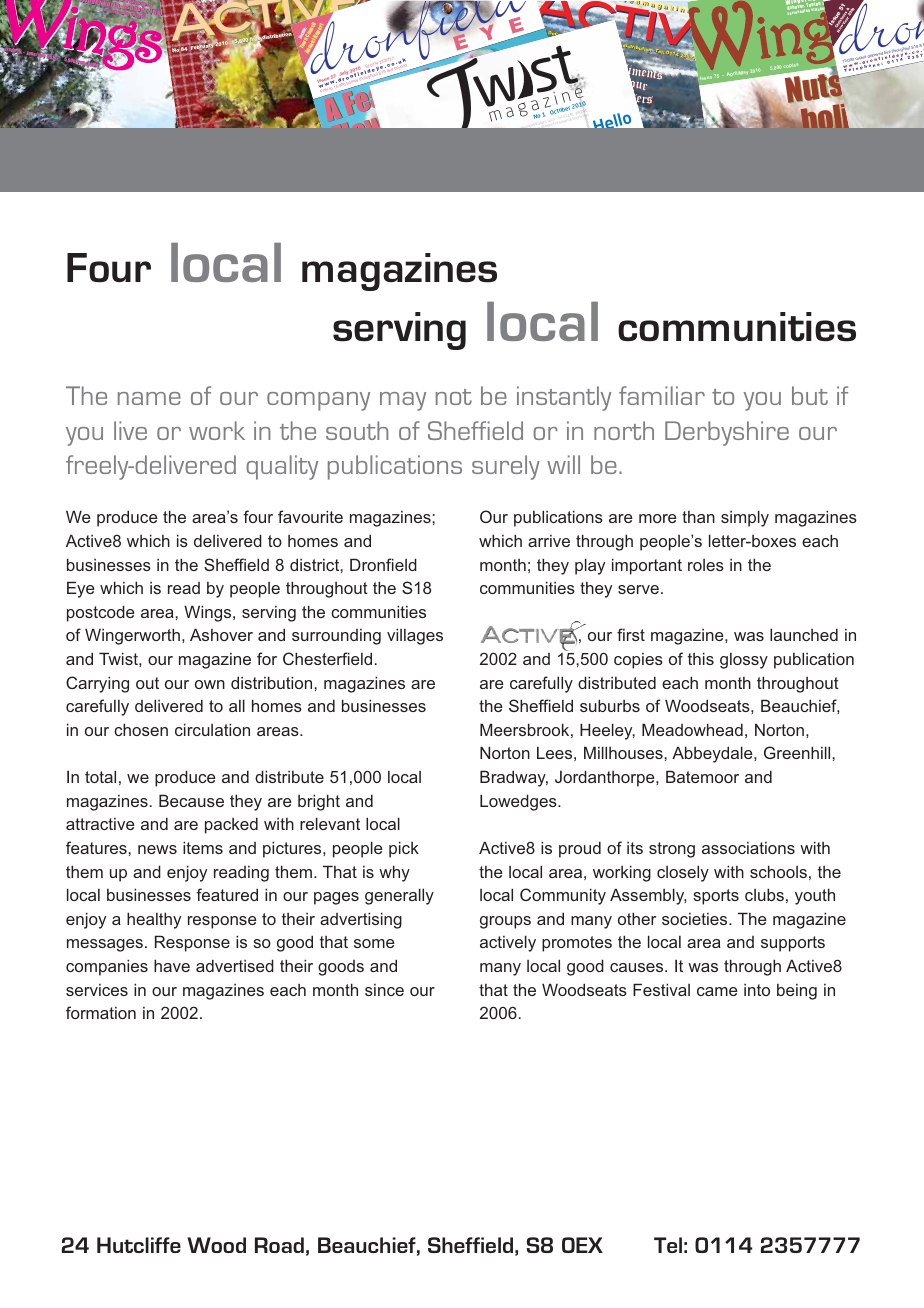 This document has height=1308, width=924. I want to click on advertised, so click(235, 965).
